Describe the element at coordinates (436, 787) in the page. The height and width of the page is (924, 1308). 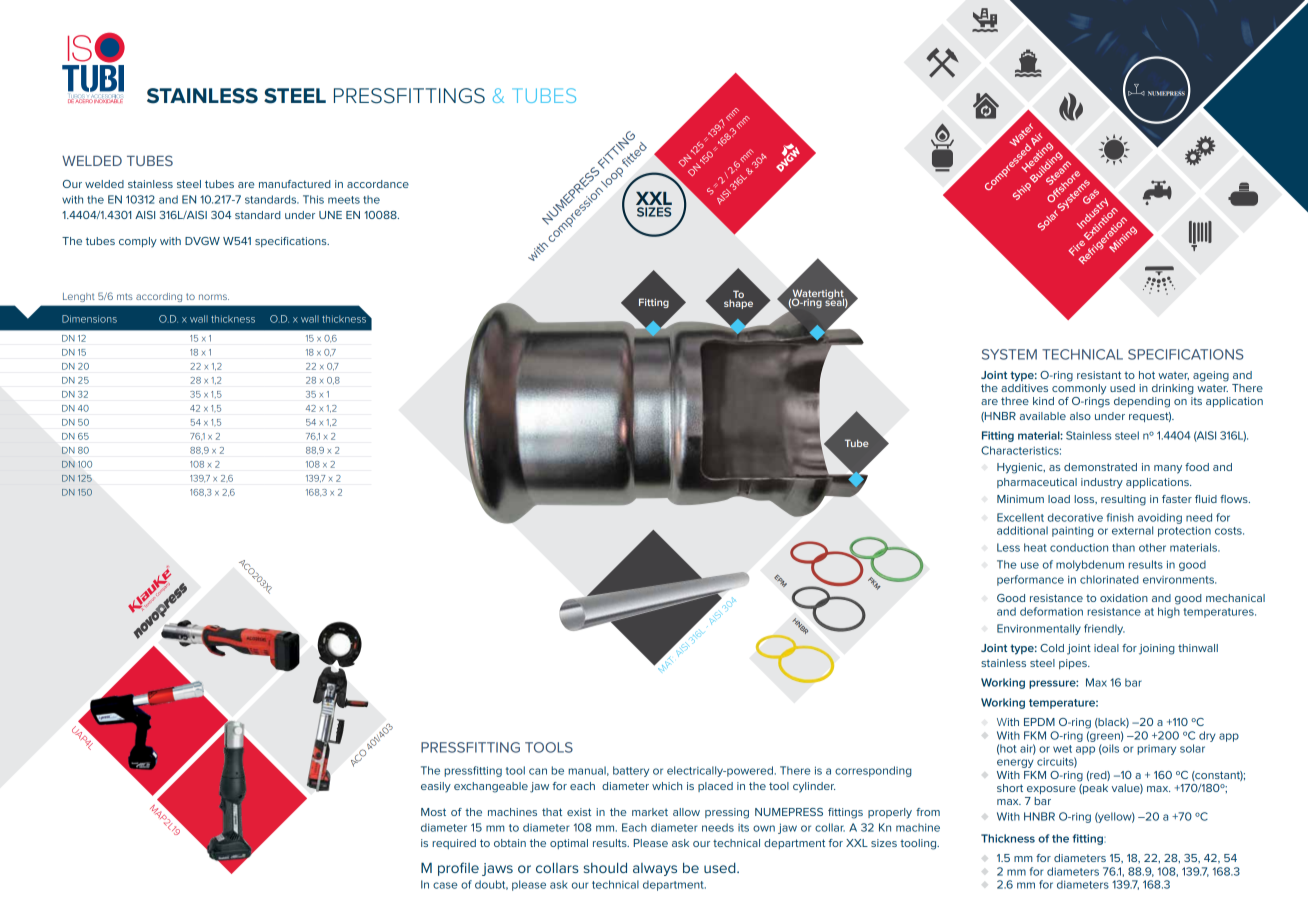
I see `easily` at that location.
